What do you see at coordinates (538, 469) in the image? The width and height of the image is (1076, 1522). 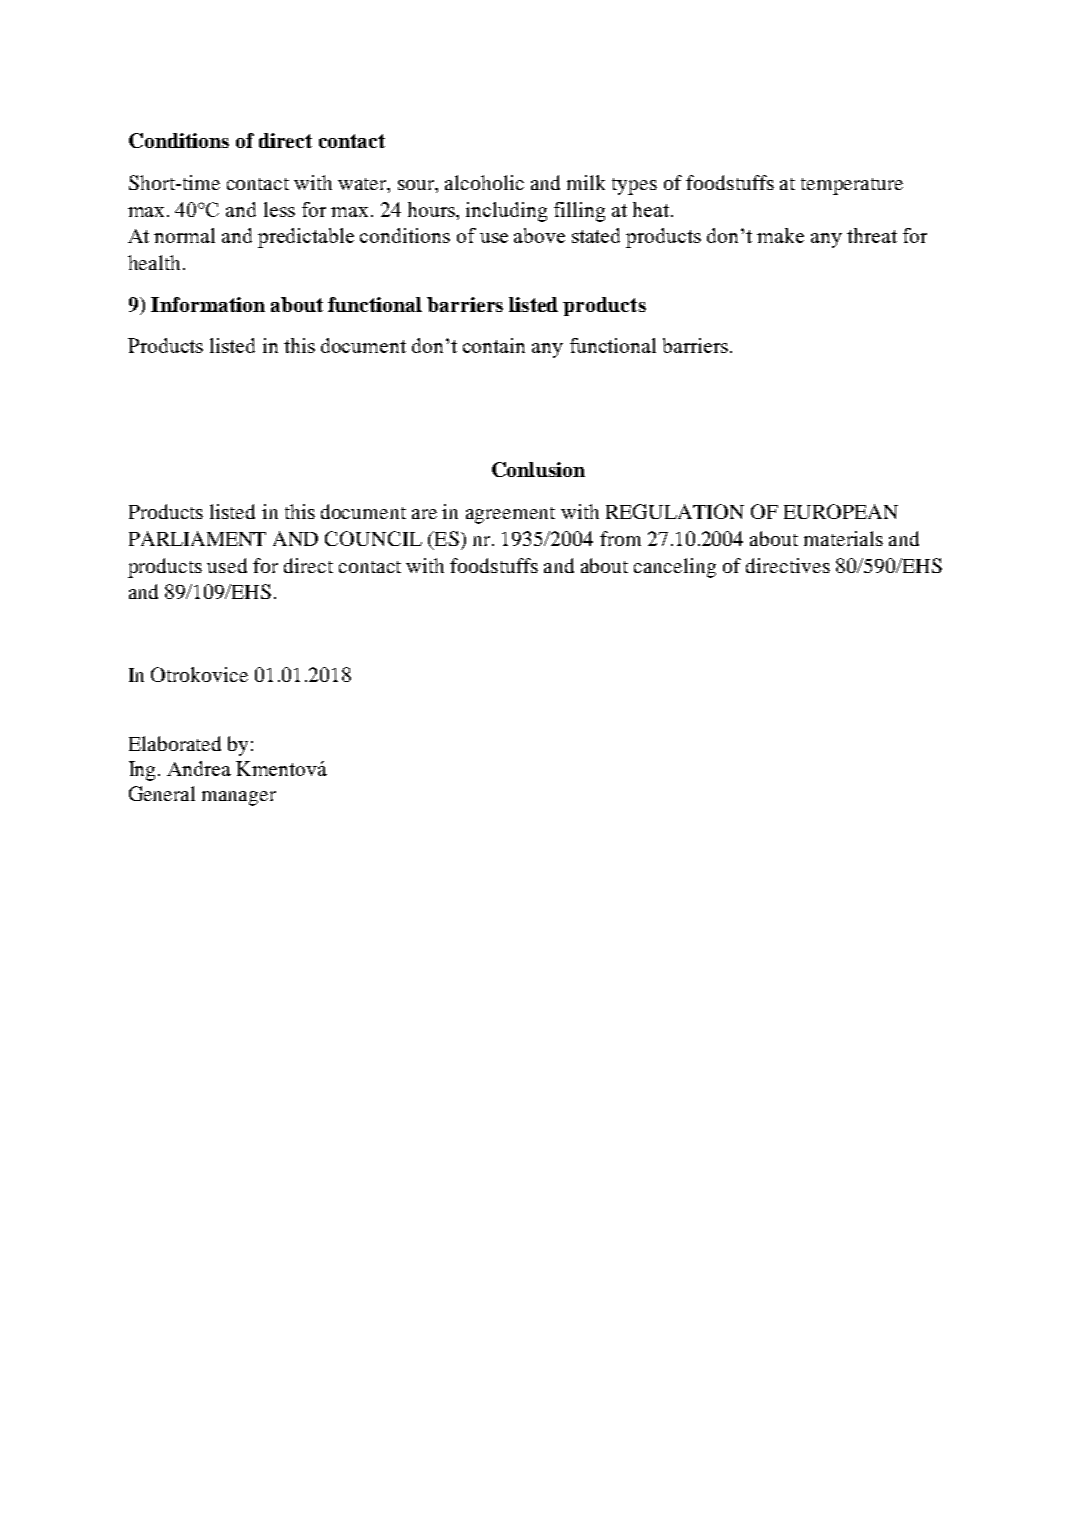 I see `Conlusion` at bounding box center [538, 469].
